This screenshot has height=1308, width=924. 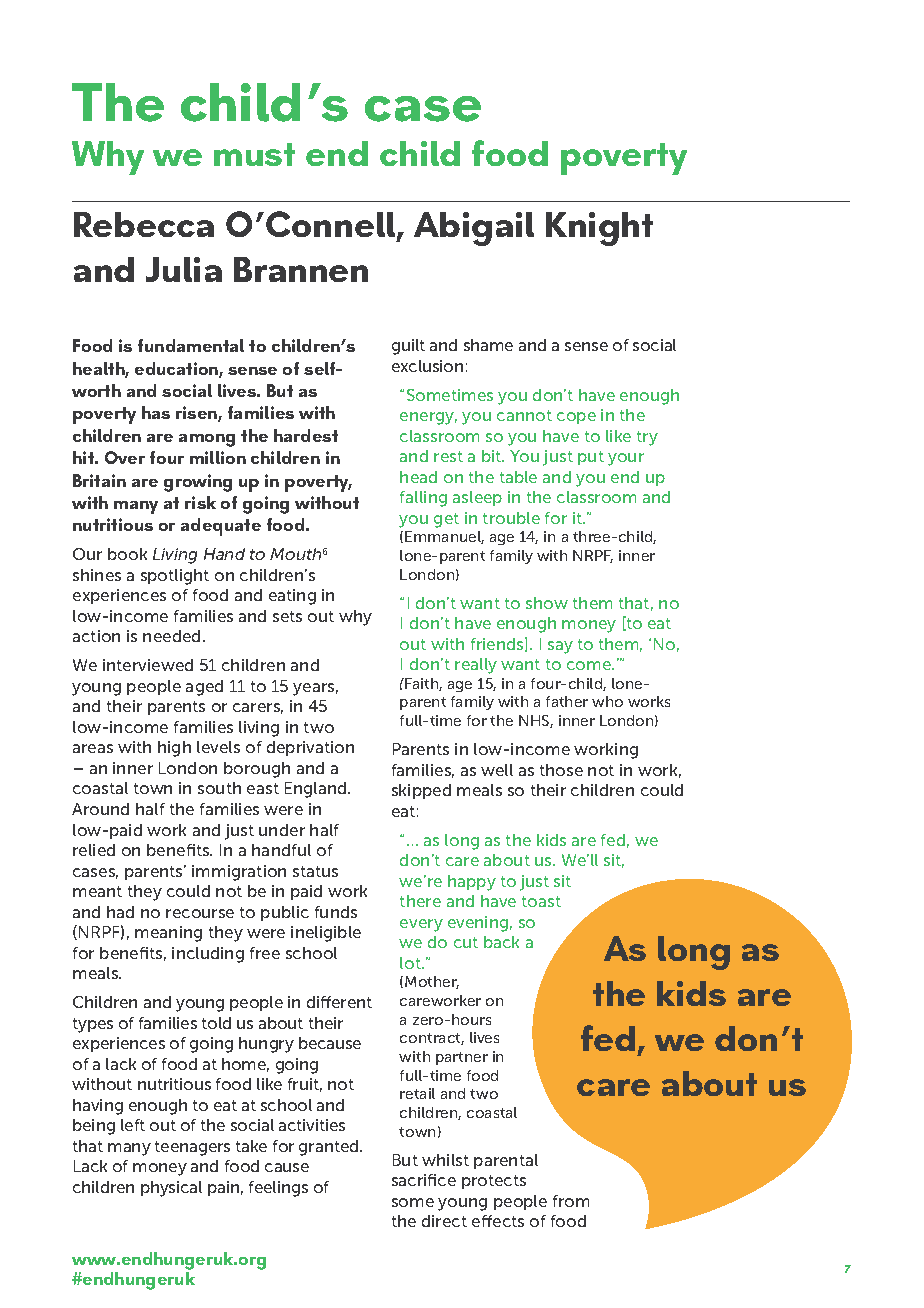 I want to click on Rebecca, so click(x=144, y=224).
